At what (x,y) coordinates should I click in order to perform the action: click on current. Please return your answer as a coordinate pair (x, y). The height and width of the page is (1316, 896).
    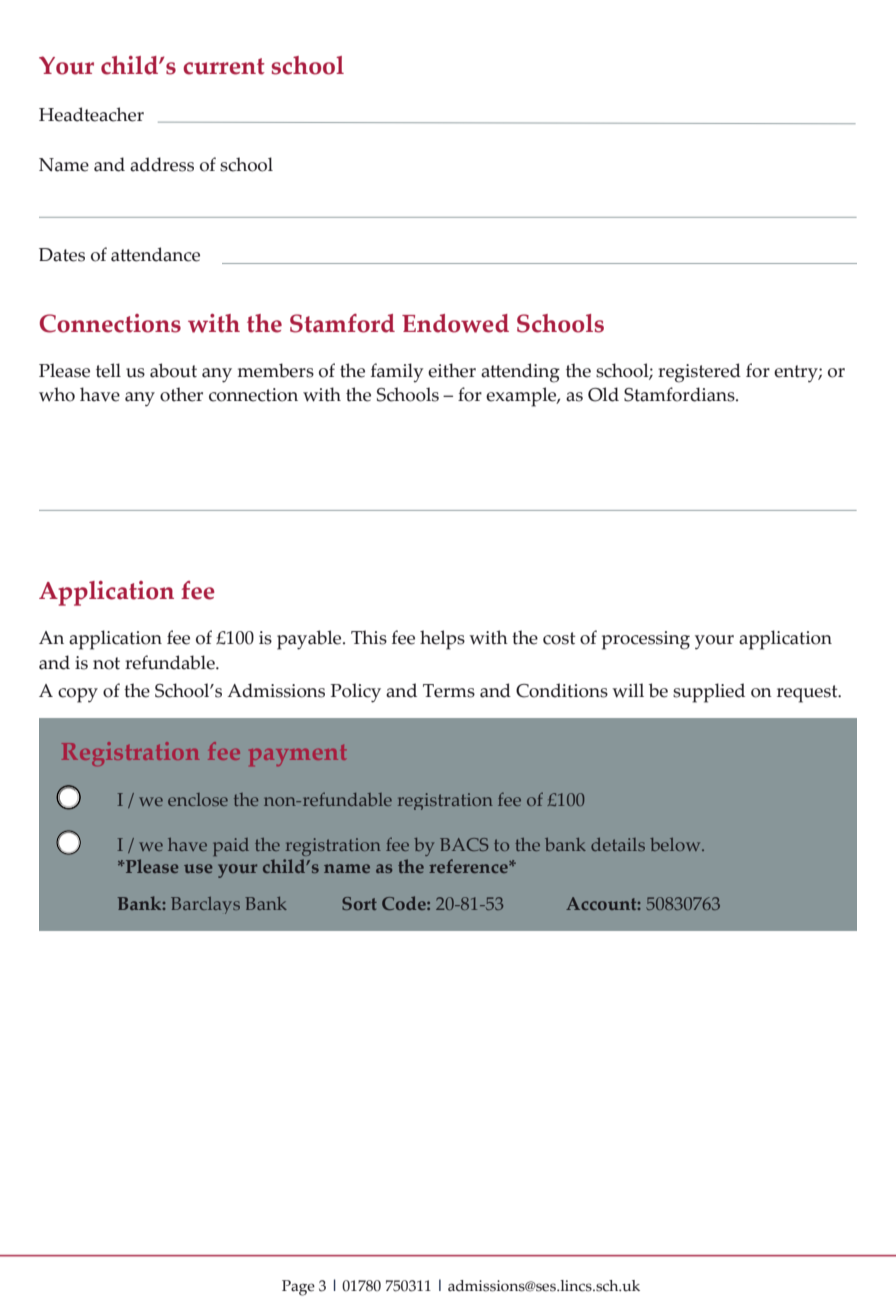
    Looking at the image, I should click on (224, 66).
